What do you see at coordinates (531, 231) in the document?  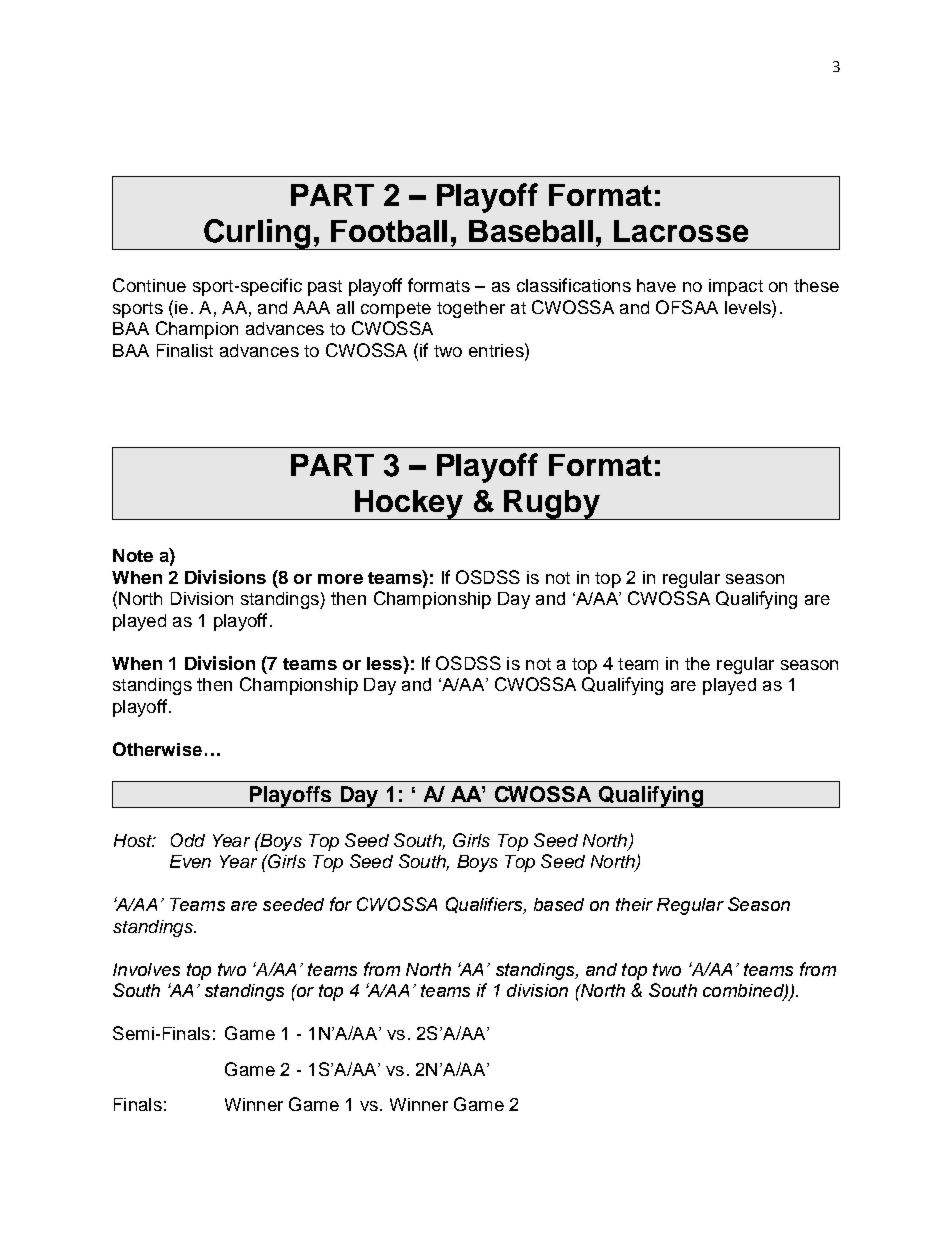 I see `Baseball` at bounding box center [531, 231].
